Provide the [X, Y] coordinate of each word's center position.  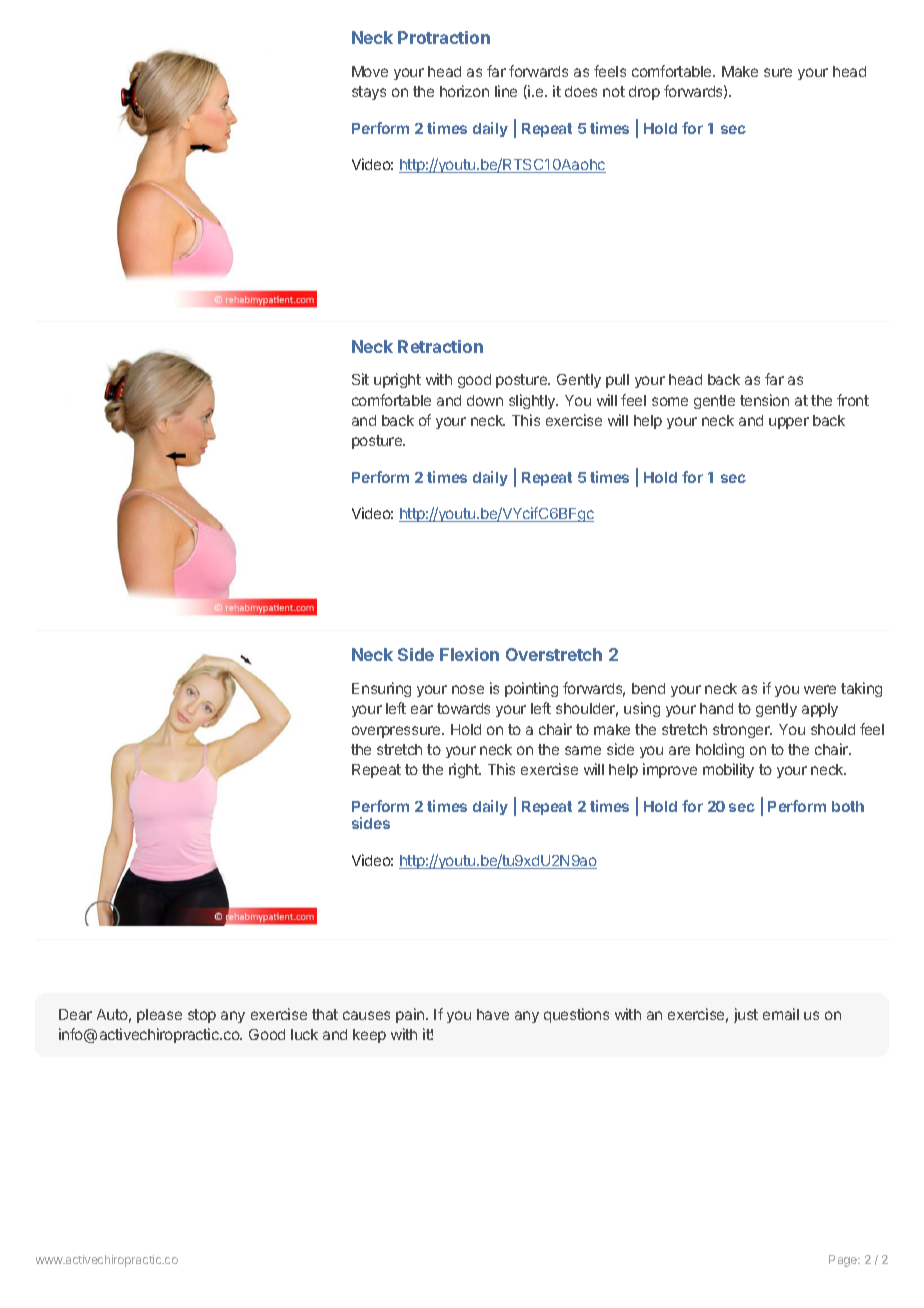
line [506, 91]
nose [468, 689]
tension [764, 400]
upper [789, 423]
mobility [728, 770]
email [781, 1014]
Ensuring [381, 689]
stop [202, 1016]
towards [463, 708]
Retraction [440, 346]
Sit [360, 379]
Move [370, 71]
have [493, 1014]
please [159, 1016]
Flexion [469, 654]
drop [644, 93]
